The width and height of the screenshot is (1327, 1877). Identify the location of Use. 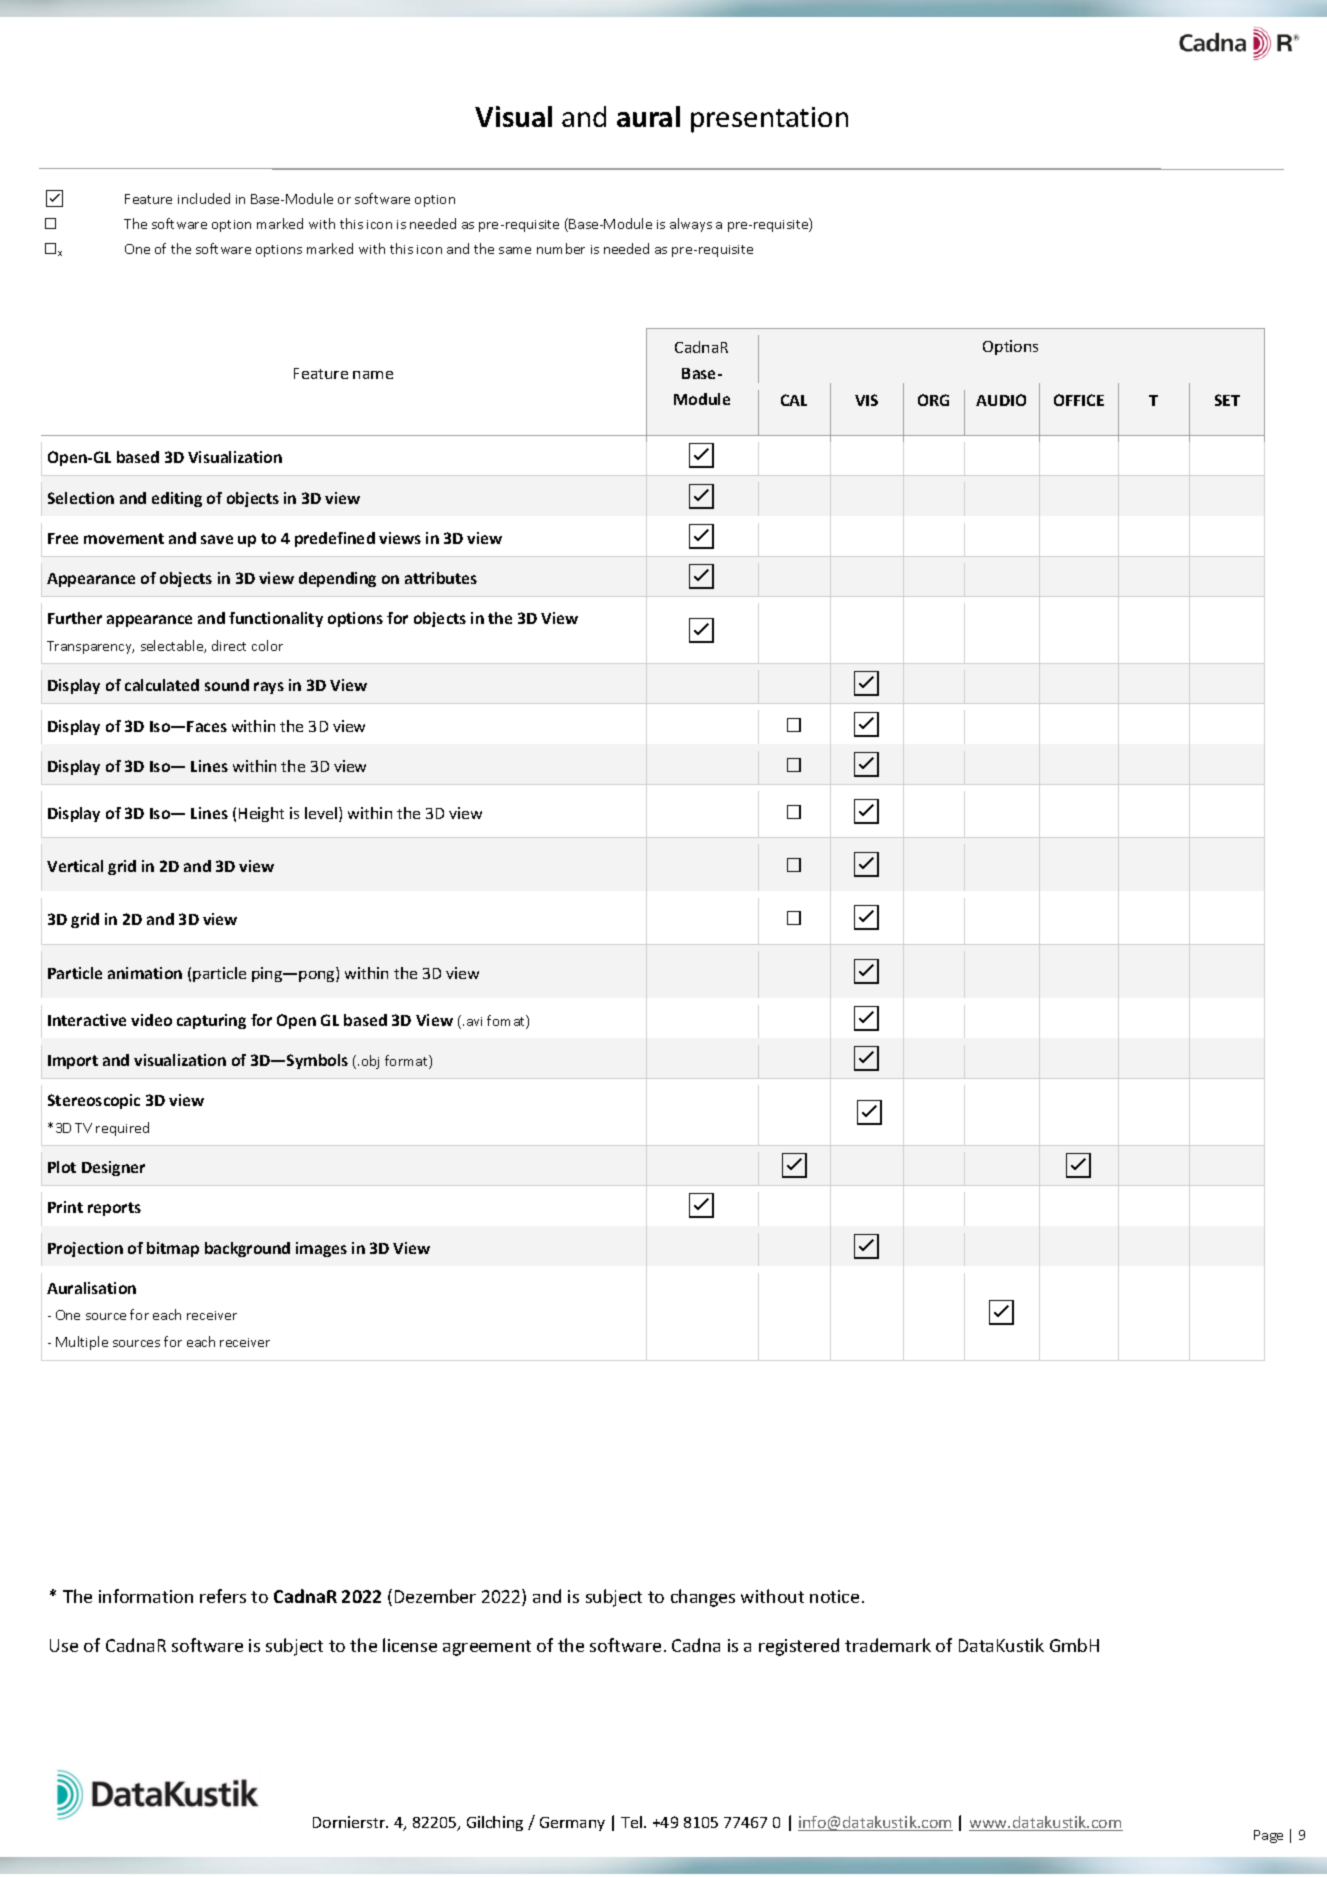
(64, 1645).
